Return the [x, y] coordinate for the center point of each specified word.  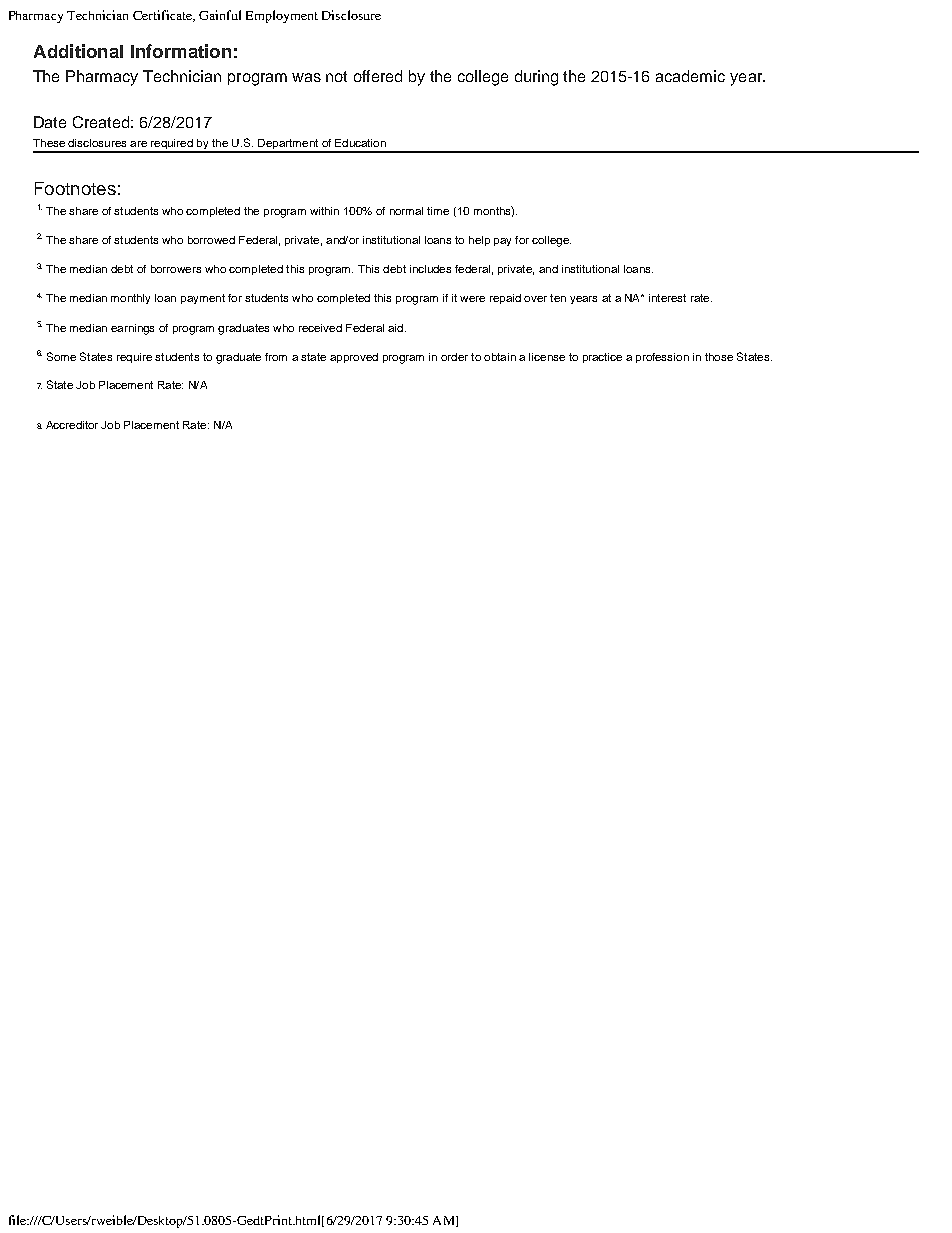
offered [378, 76]
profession [662, 358]
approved [354, 358]
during [536, 78]
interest [667, 298]
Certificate [163, 16]
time [438, 211]
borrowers [176, 269]
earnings [132, 329]
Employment [282, 16]
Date [50, 122]
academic [690, 76]
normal [406, 211]
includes [430, 269]
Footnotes [75, 188]
